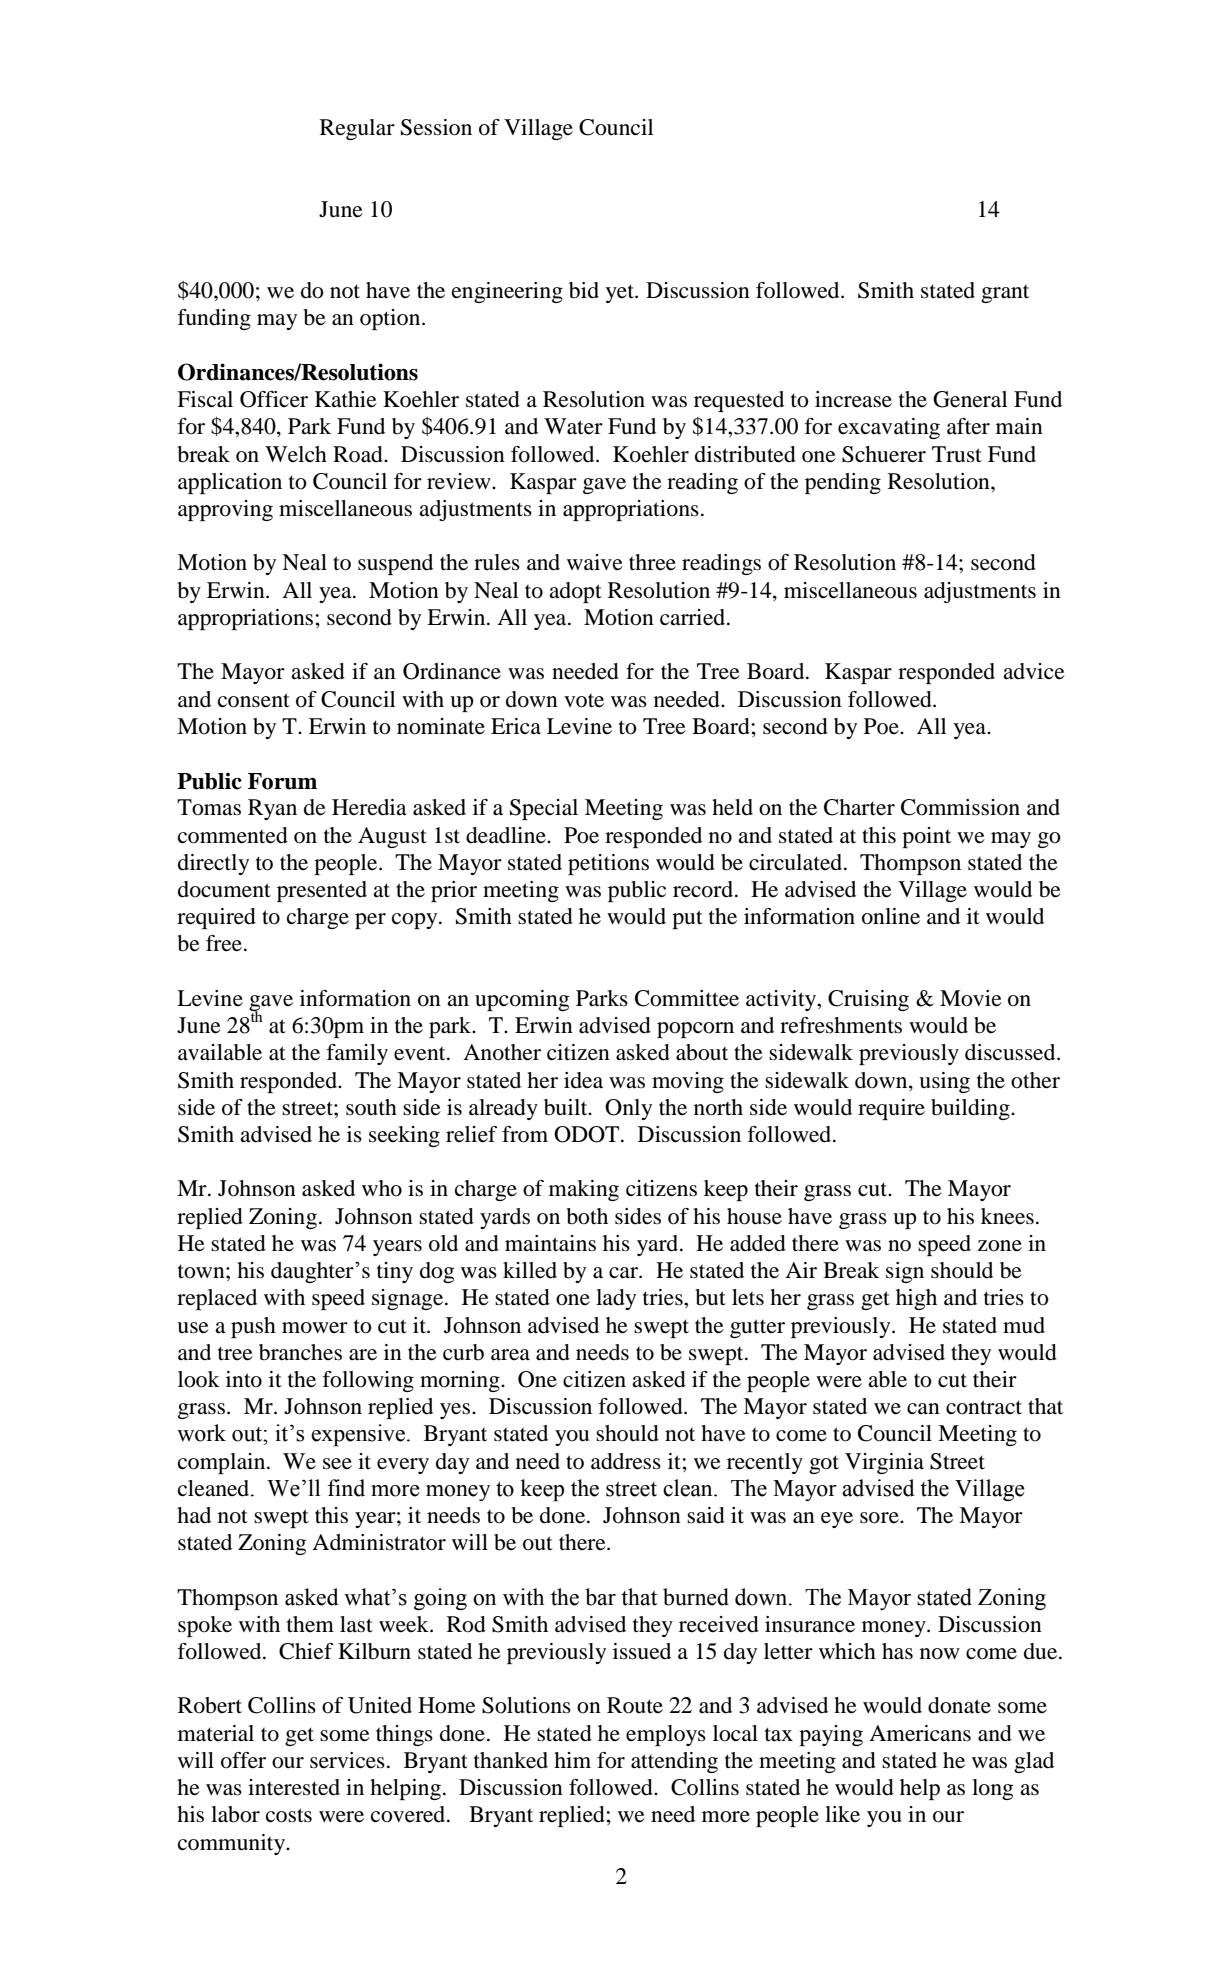  Describe the element at coordinates (294, 1787) in the screenshot. I see `interested` at that location.
